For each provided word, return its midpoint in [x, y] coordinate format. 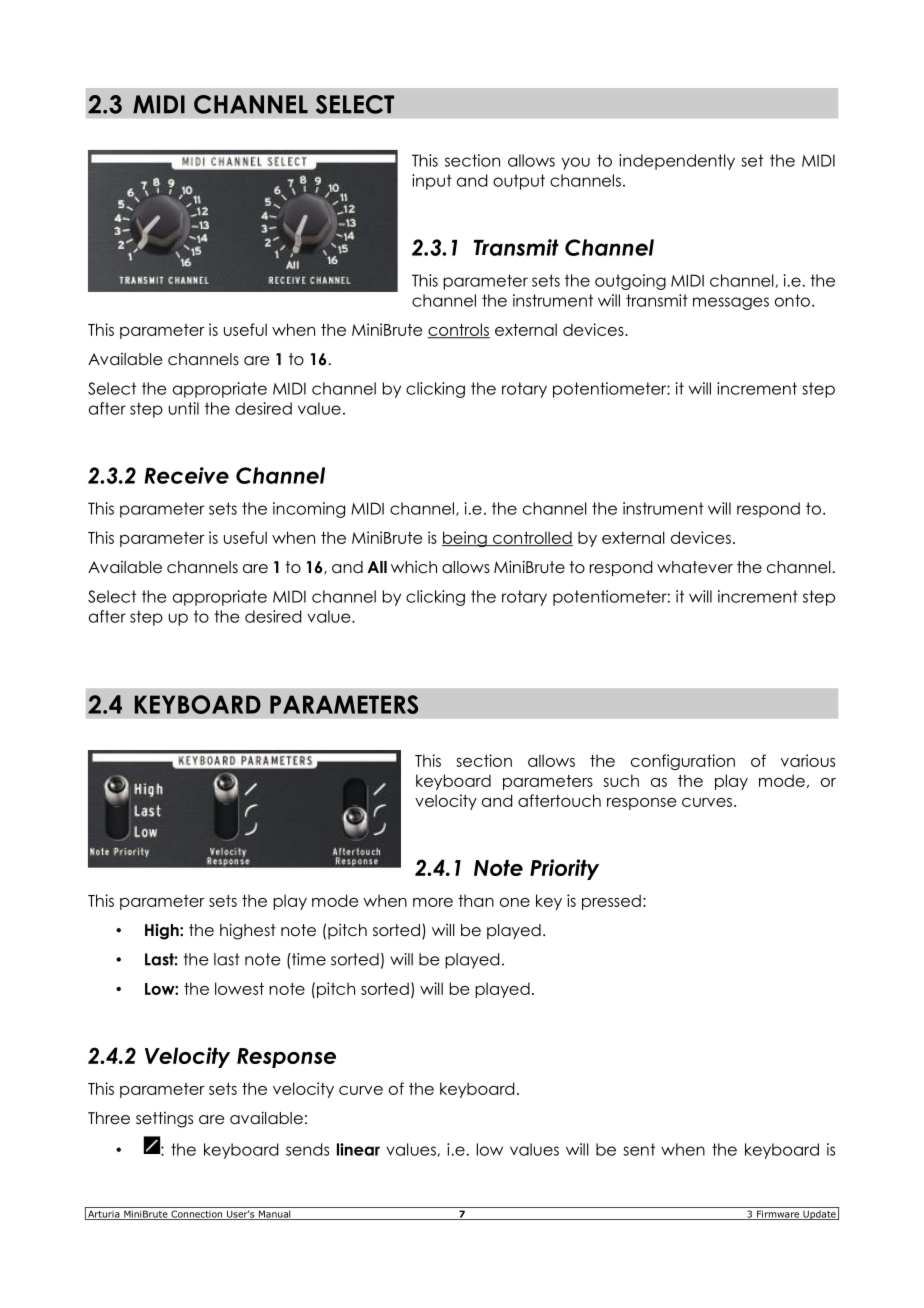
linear [358, 1149]
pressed [611, 902]
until [184, 408]
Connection [197, 1215]
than [476, 900]
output [519, 182]
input [432, 182]
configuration [683, 762]
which [414, 567]
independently [677, 162]
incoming [309, 510]
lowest [239, 988]
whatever [695, 567]
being [465, 539]
